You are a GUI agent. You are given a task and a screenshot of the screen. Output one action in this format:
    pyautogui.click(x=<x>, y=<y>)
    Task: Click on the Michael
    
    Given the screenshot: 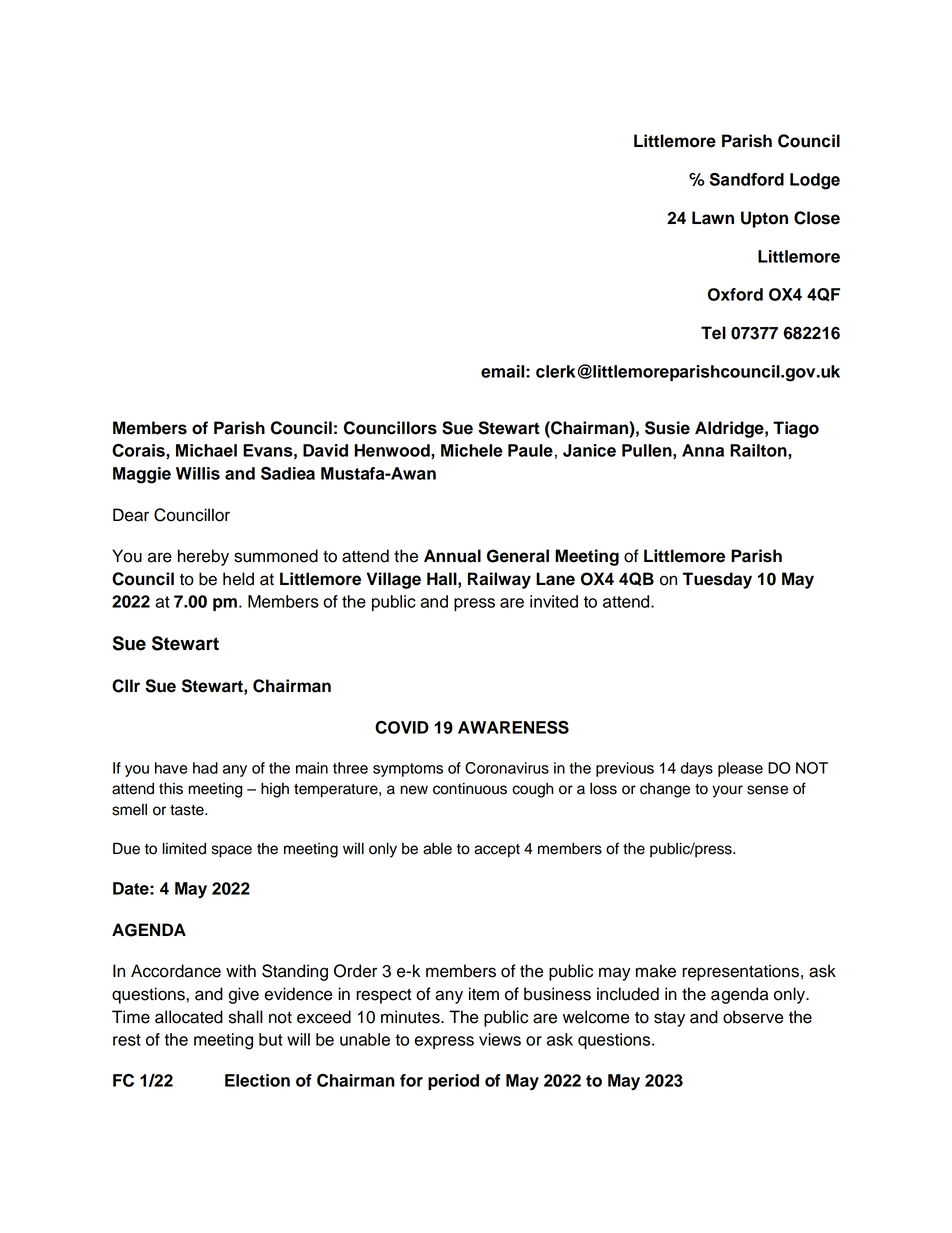 What is the action you would take?
    pyautogui.click(x=206, y=450)
